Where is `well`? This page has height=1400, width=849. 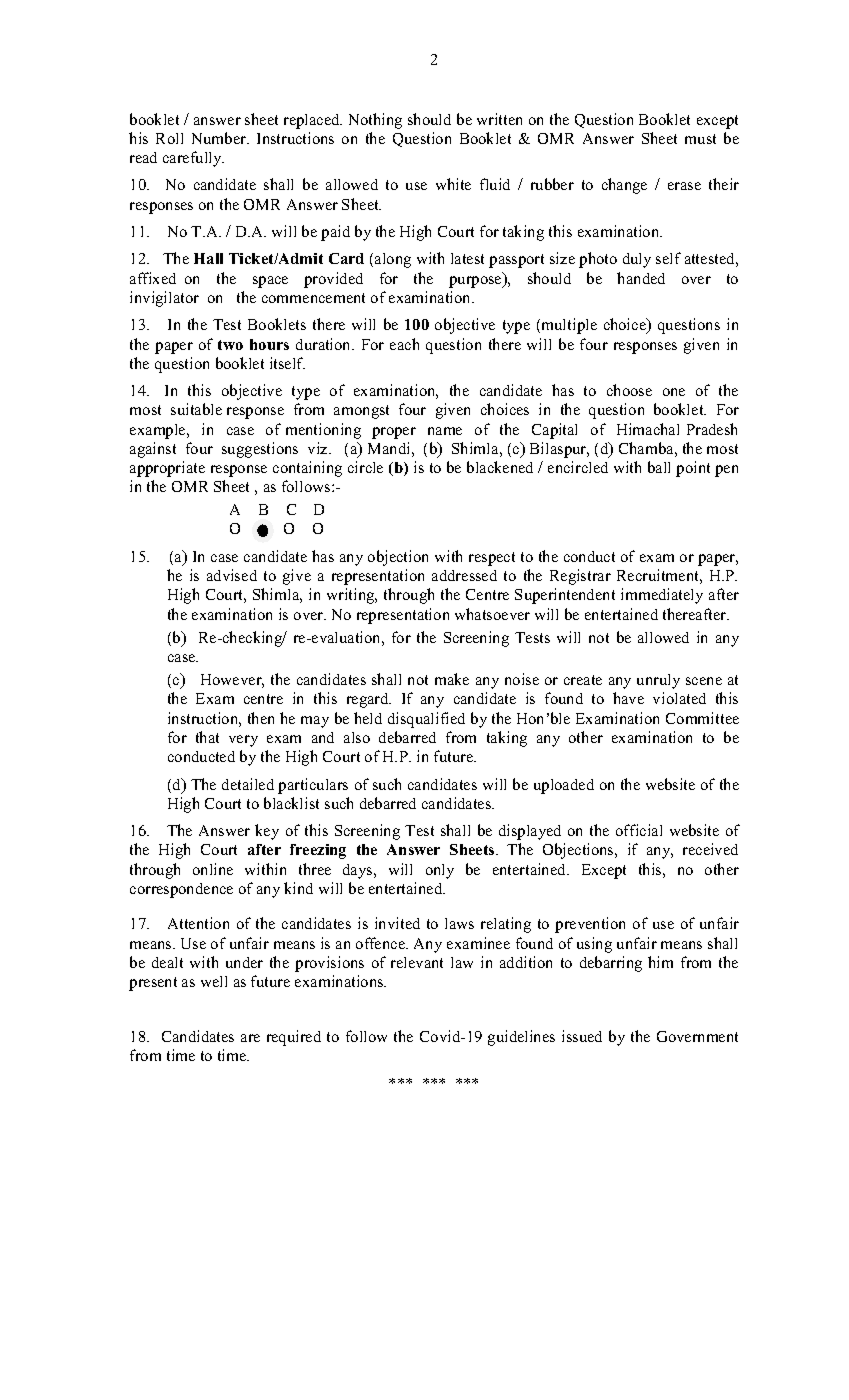 well is located at coordinates (214, 981).
